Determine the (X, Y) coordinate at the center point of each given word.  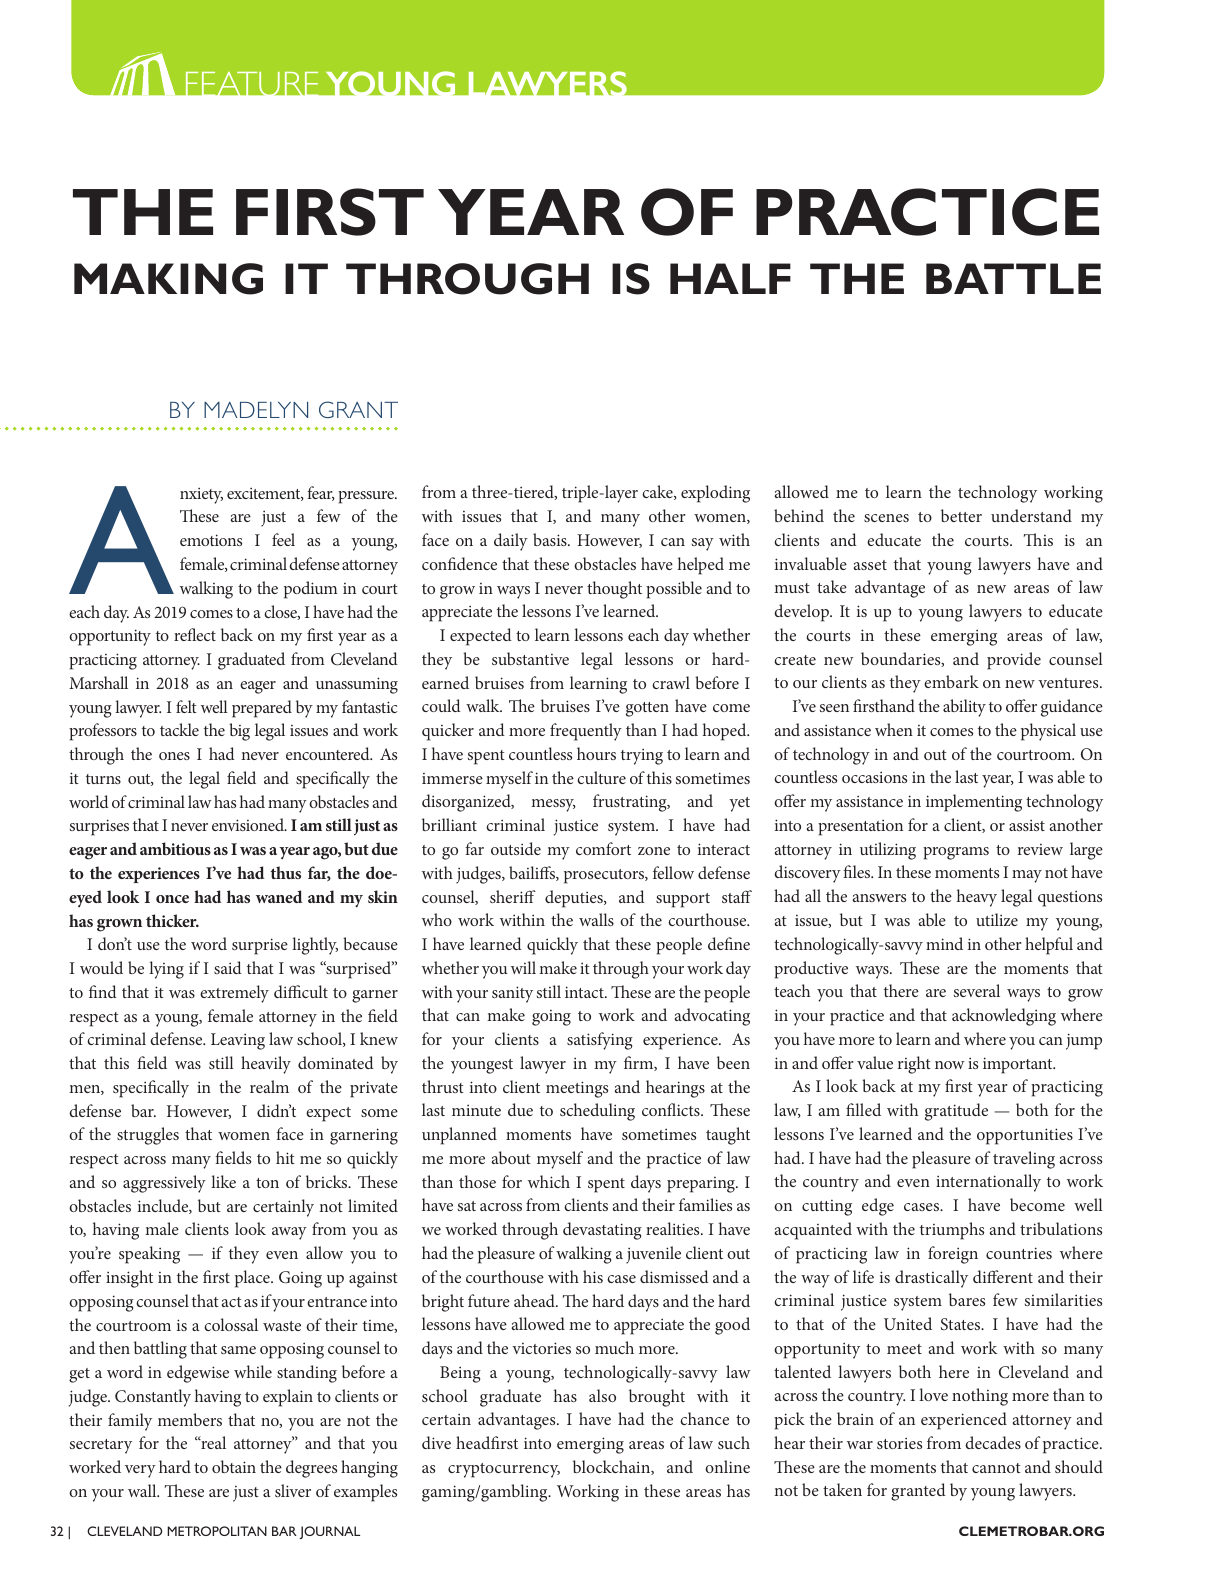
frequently (586, 732)
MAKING (168, 279)
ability (964, 708)
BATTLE (1013, 278)
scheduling (597, 1112)
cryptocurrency (504, 1470)
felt (186, 706)
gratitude (956, 1112)
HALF (730, 278)
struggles (148, 1136)
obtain (234, 1466)
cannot (996, 1468)
